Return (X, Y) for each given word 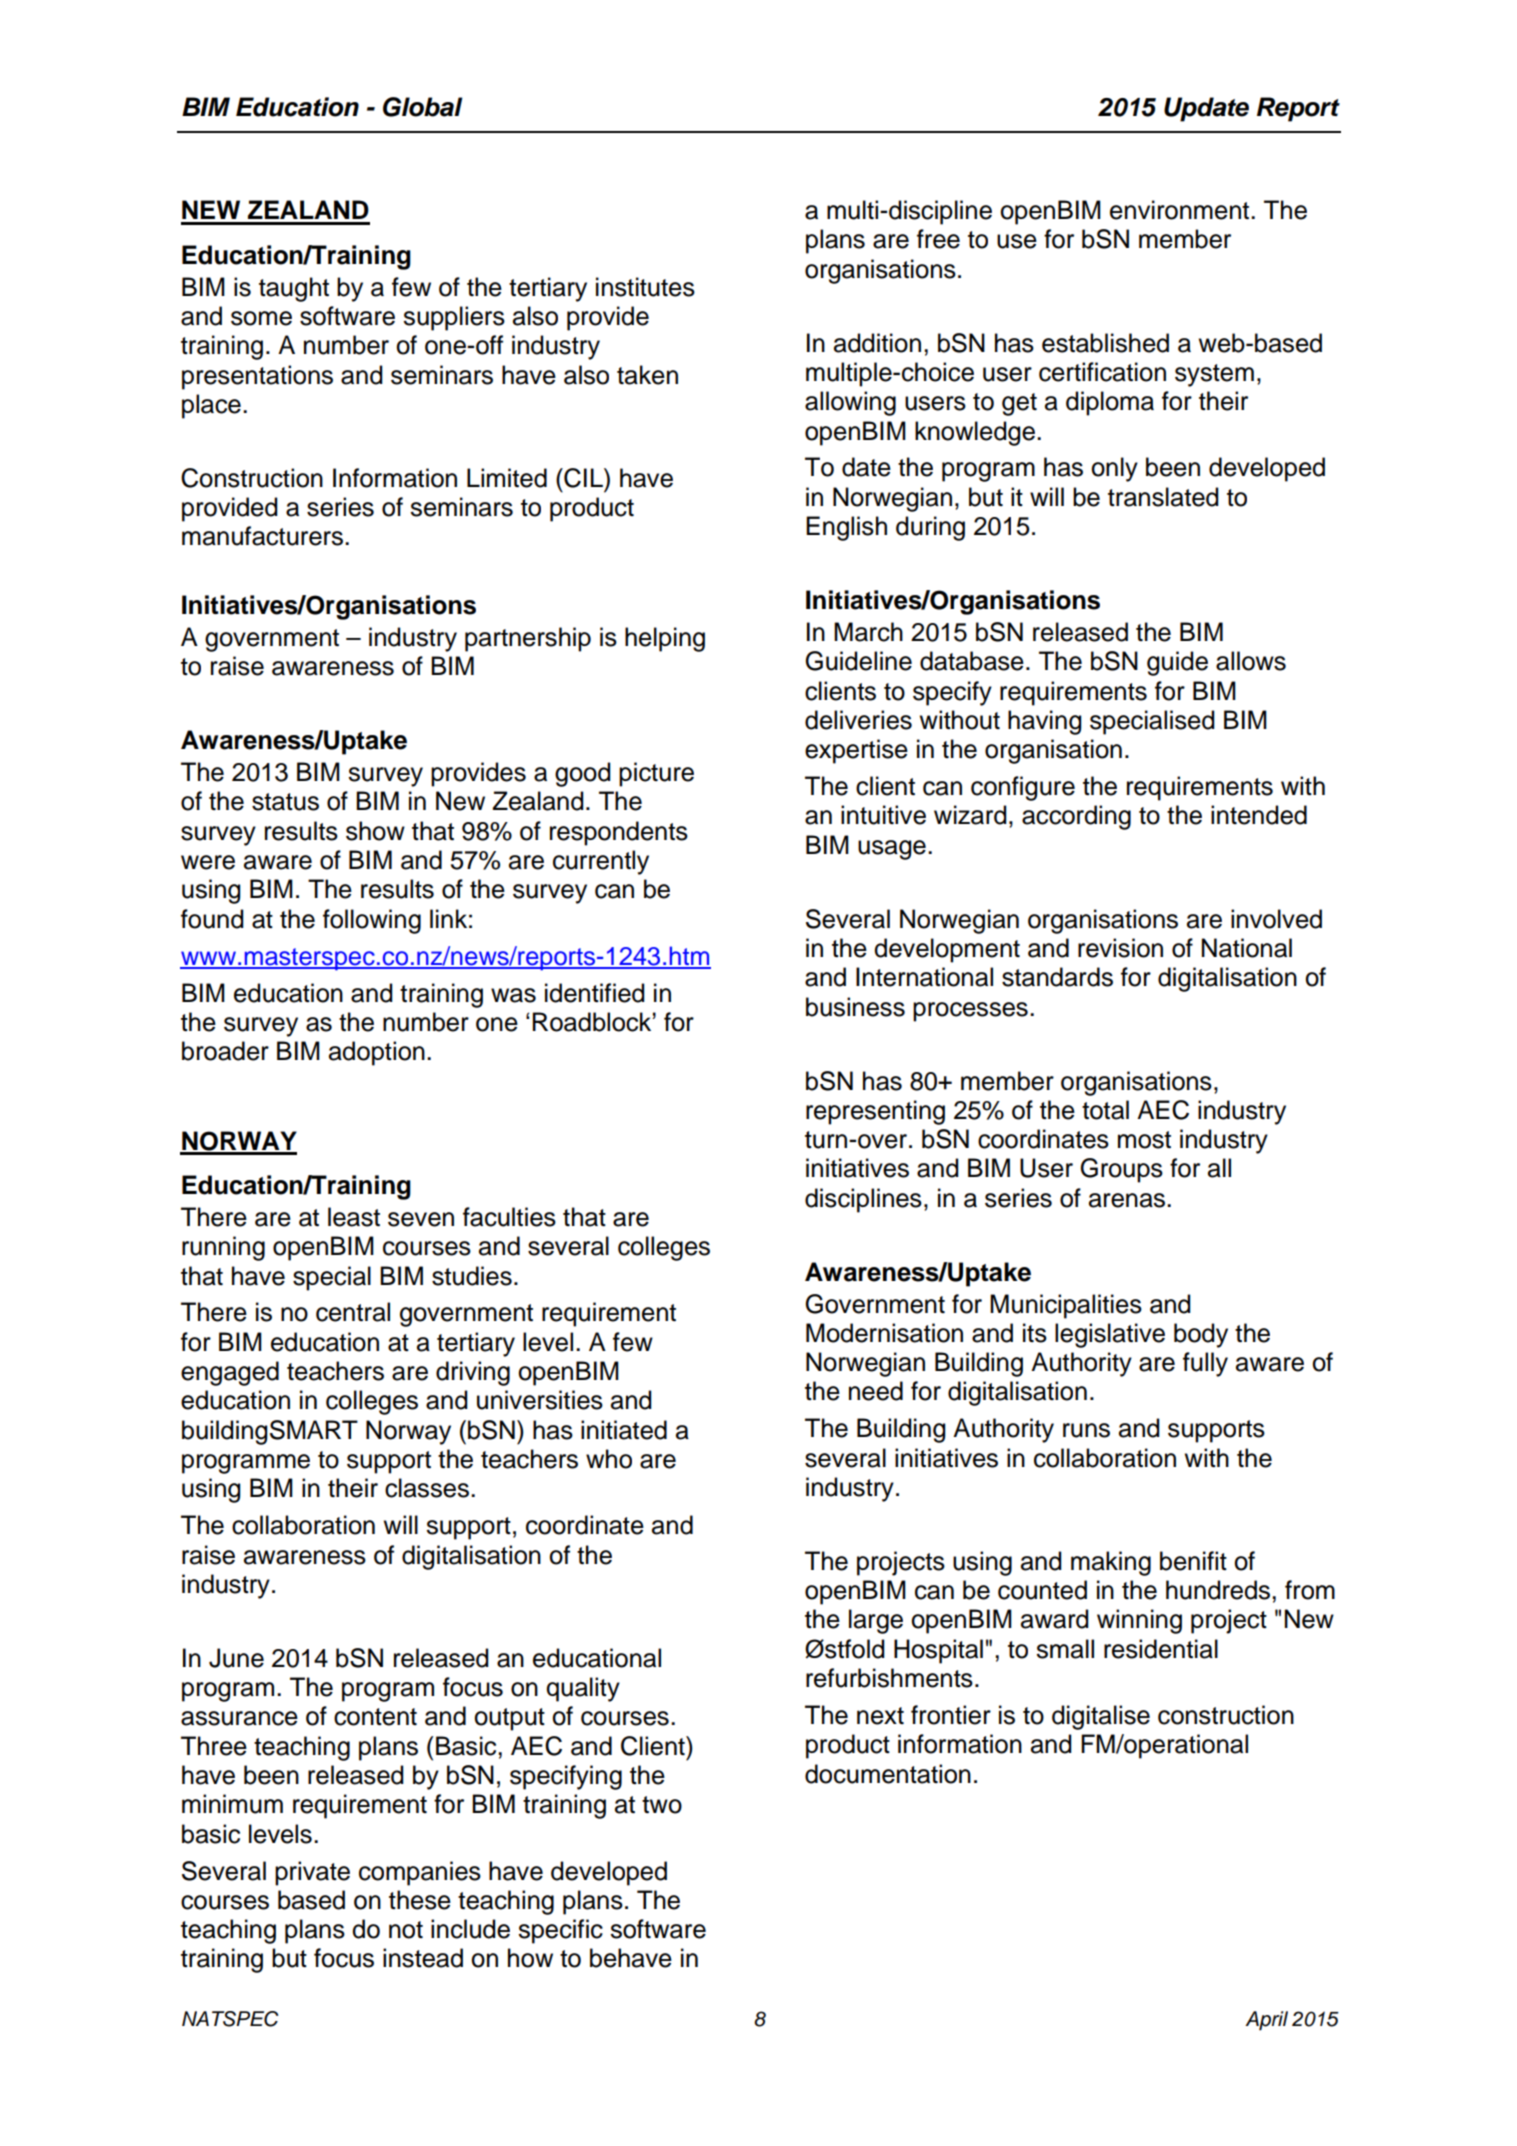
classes (427, 1488)
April (1266, 2021)
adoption (377, 1053)
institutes (645, 287)
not (406, 1930)
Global (422, 107)
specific (560, 1931)
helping (665, 639)
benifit (1193, 1561)
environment (1181, 210)
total (1105, 1110)
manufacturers (262, 536)
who (609, 1459)
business (855, 1007)
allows (1251, 661)
